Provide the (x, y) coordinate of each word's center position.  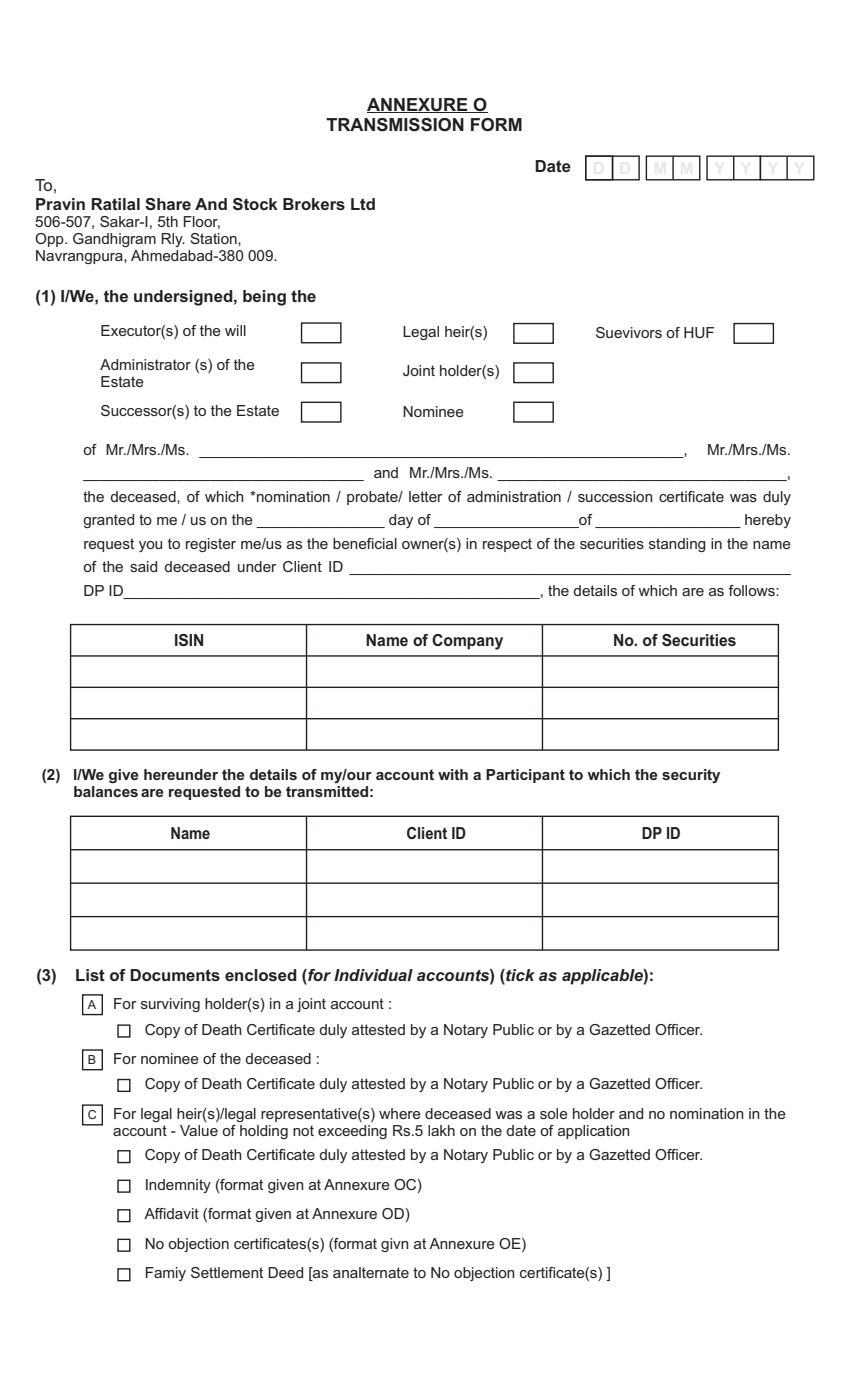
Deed (285, 1272)
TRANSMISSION (395, 125)
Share (168, 204)
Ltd (363, 204)
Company (467, 642)
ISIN (189, 640)
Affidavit (171, 1213)
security (691, 776)
